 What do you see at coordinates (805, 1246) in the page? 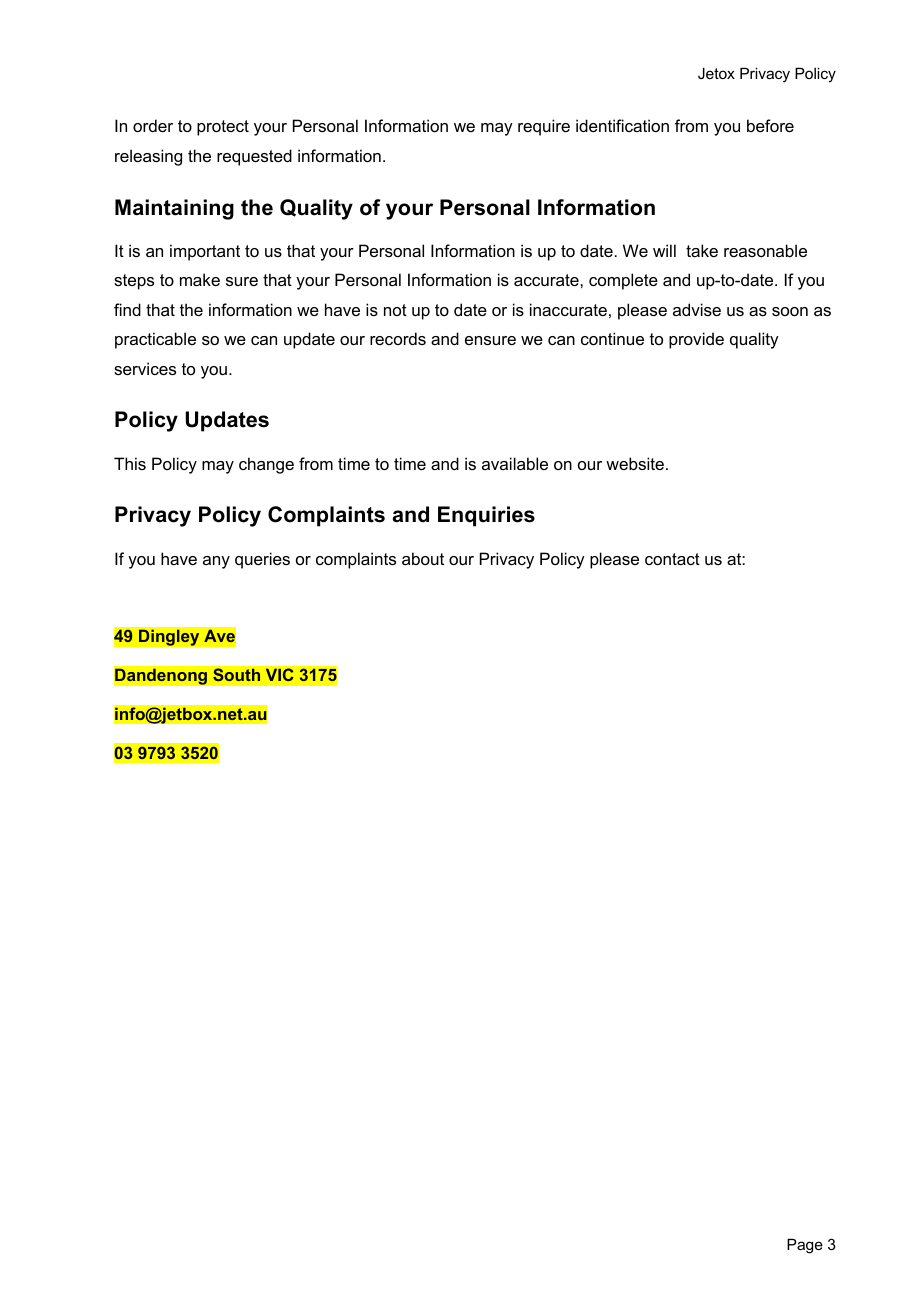
I see `Page` at bounding box center [805, 1246].
